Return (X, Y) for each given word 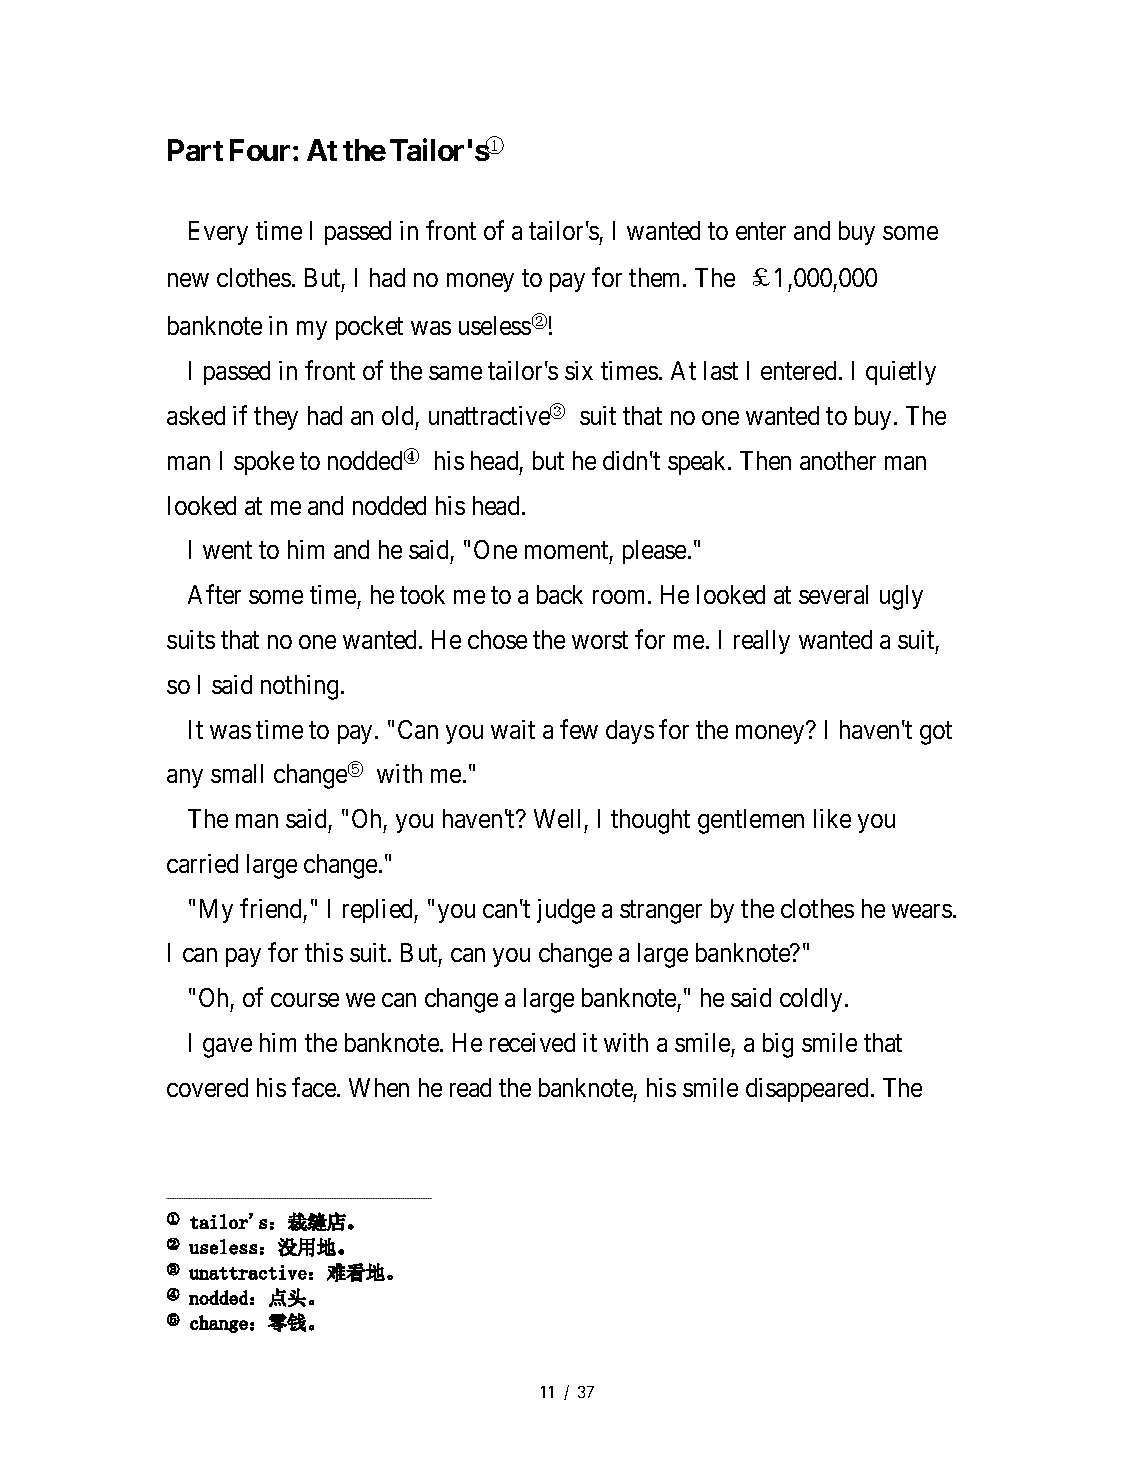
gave (227, 1048)
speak (698, 463)
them (656, 277)
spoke (264, 463)
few (579, 729)
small (237, 773)
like (832, 818)
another (838, 460)
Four (260, 150)
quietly (901, 373)
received (532, 1042)
